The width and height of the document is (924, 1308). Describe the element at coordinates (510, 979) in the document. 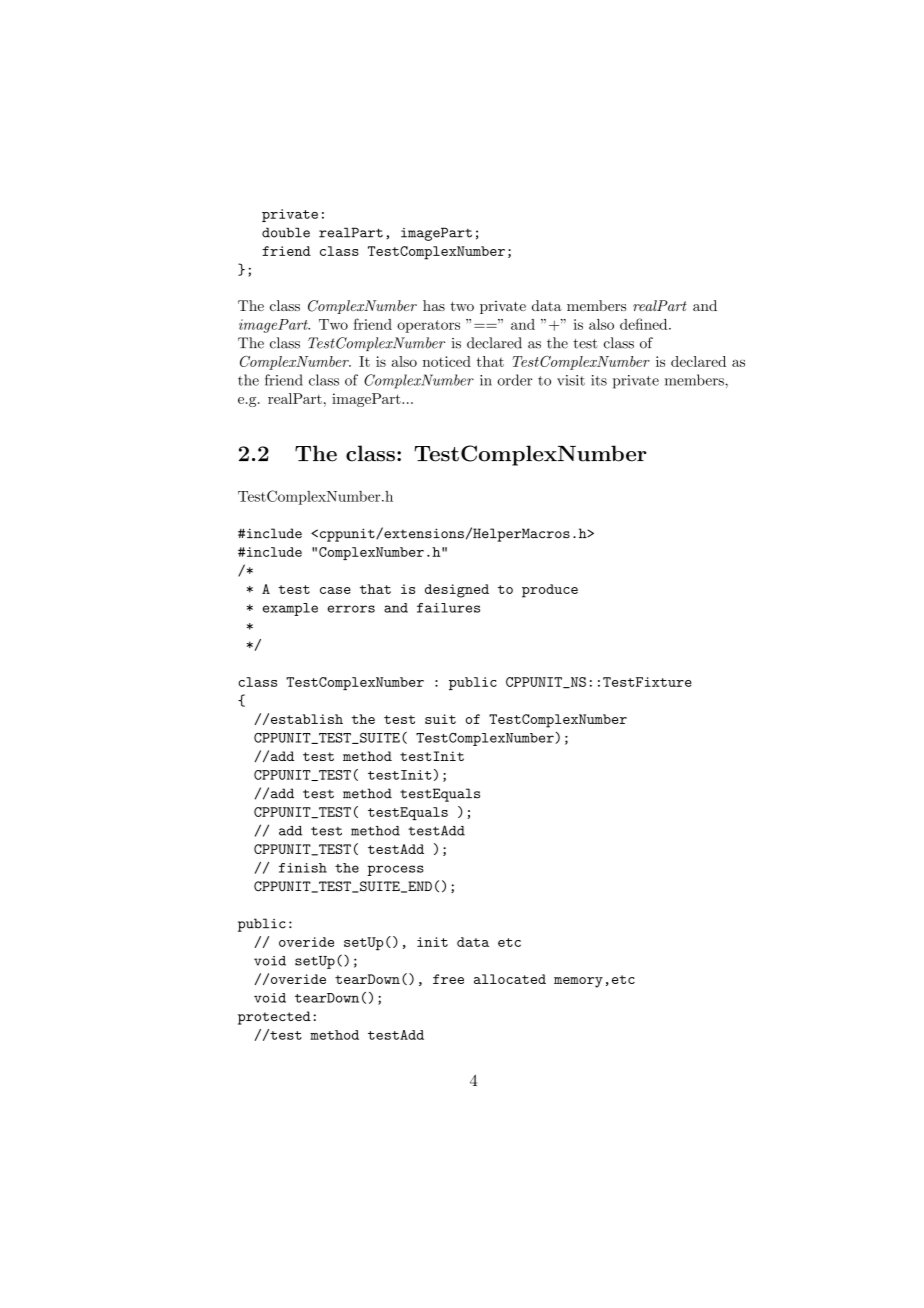

I see `allocated` at that location.
